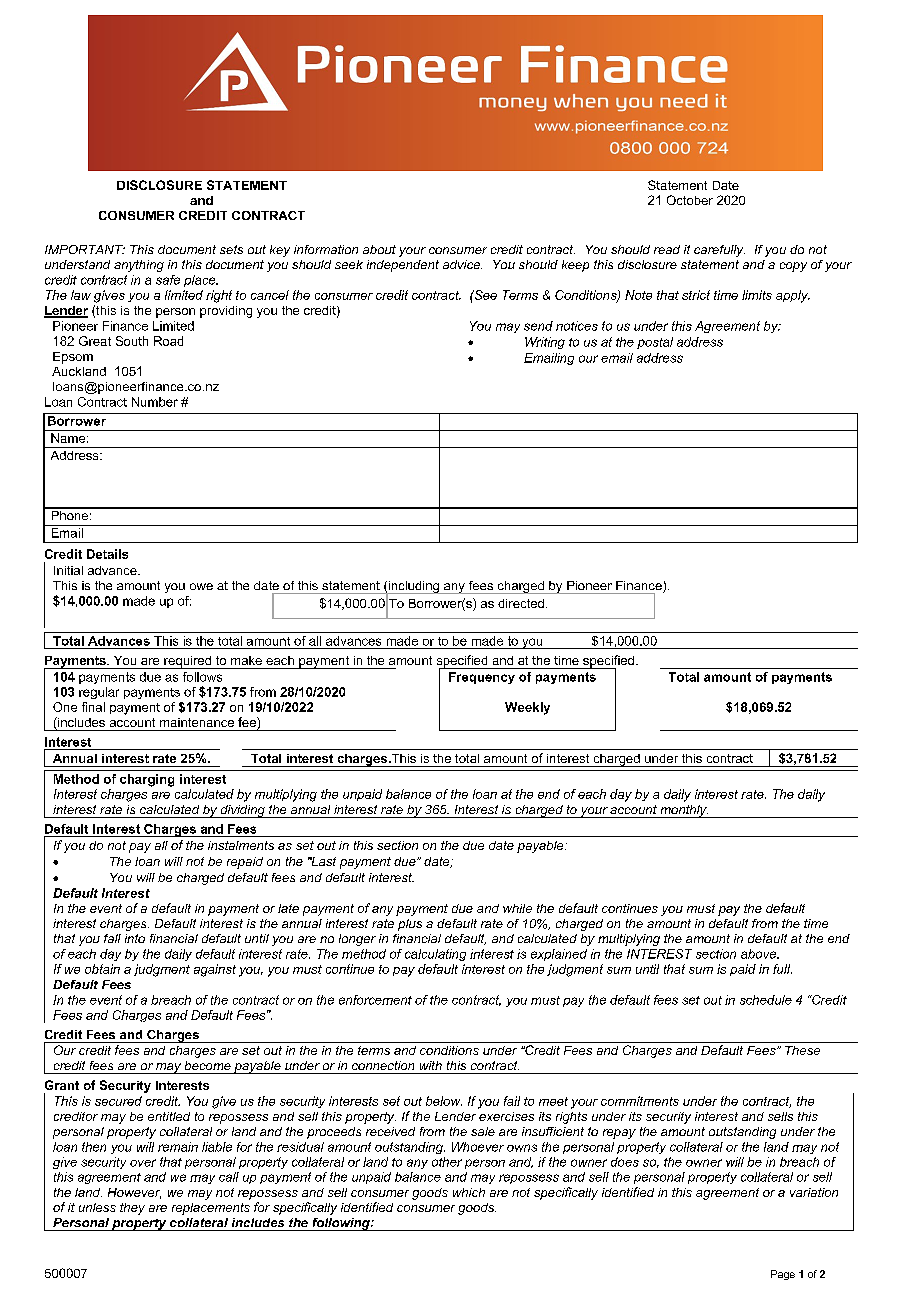 The height and width of the screenshot is (1307, 924). I want to click on maintenance, so click(197, 722).
